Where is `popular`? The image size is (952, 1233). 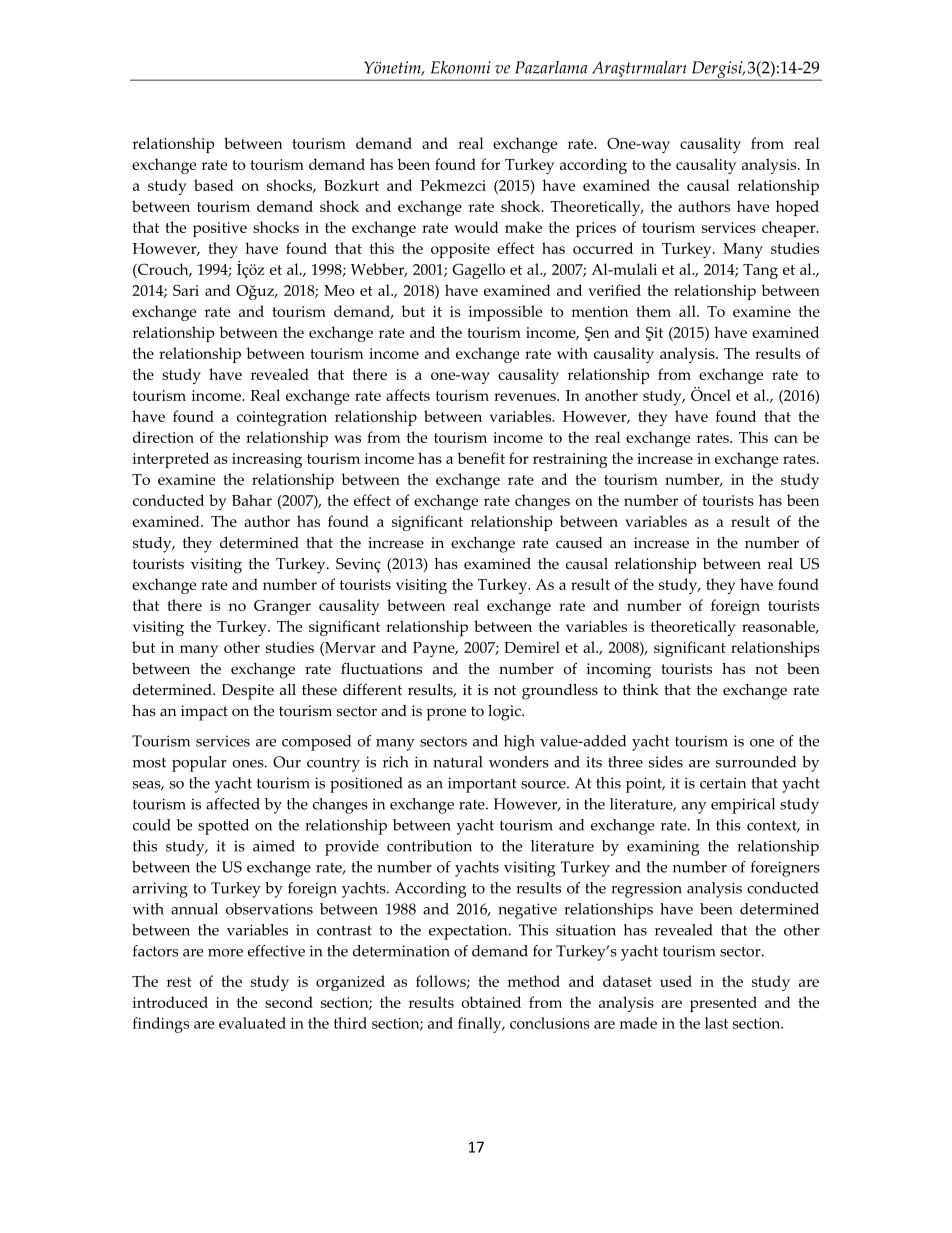
popular is located at coordinates (199, 764).
